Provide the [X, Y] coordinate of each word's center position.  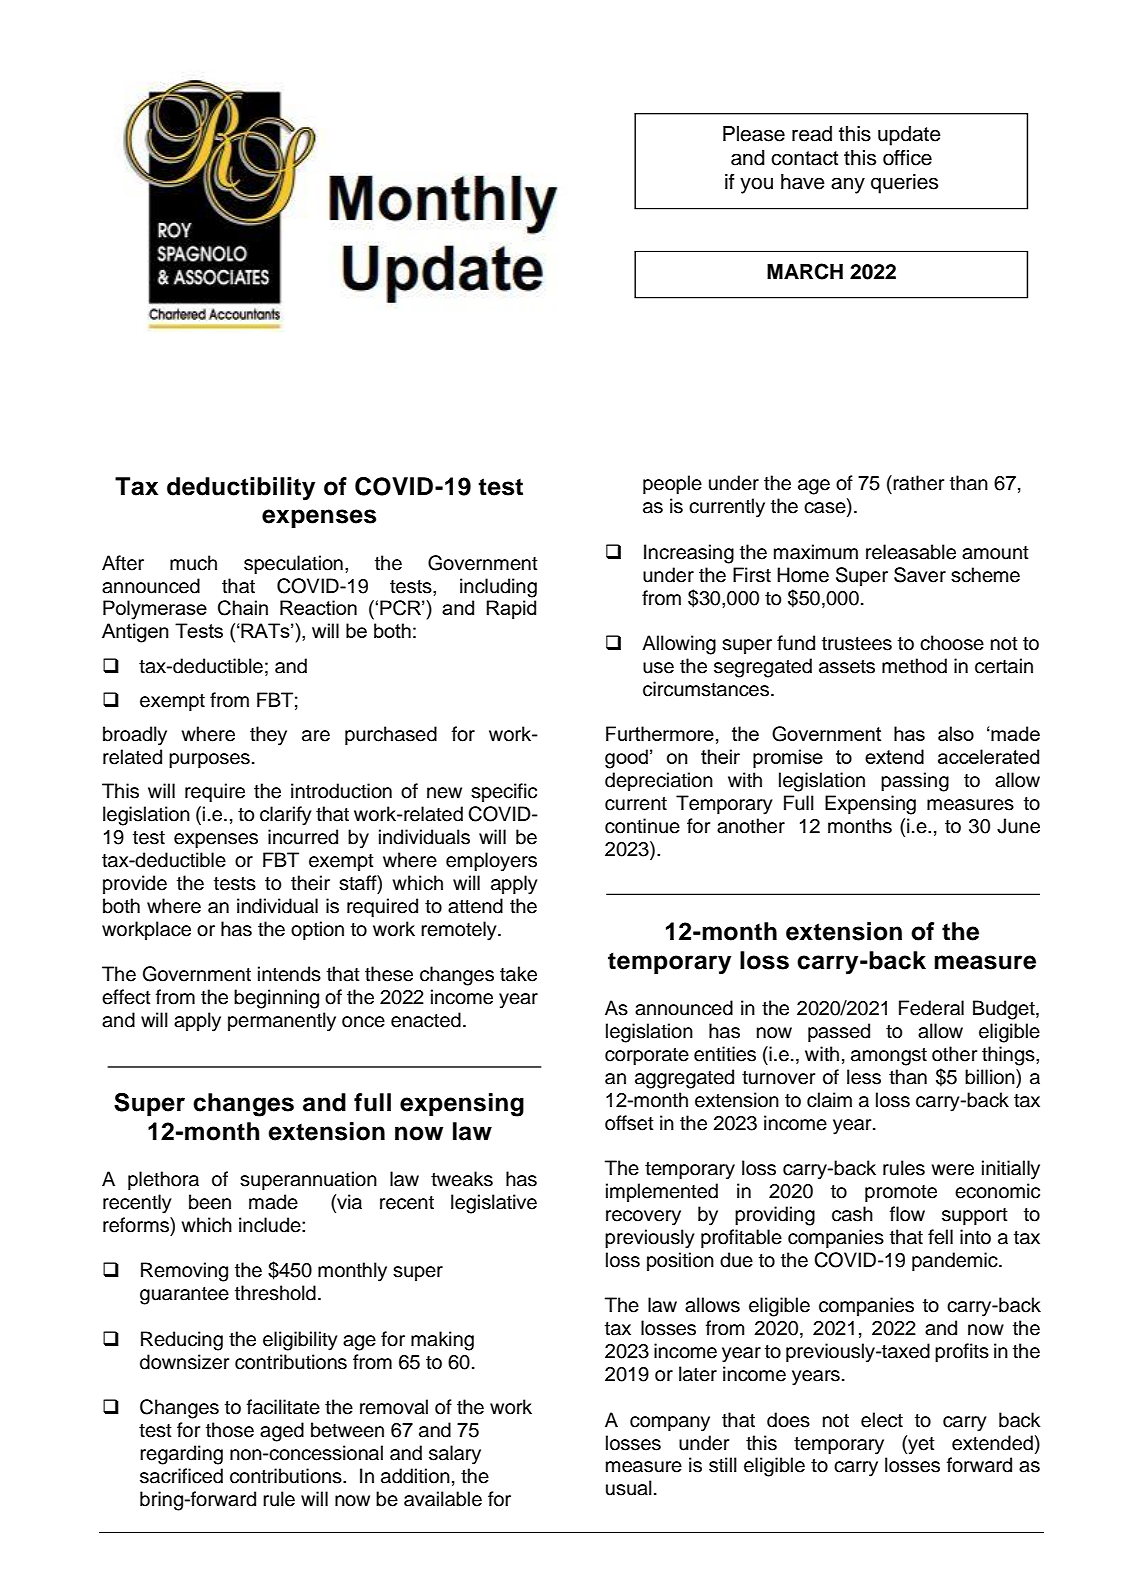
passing [915, 782]
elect [882, 1420]
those [230, 1430]
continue [642, 826]
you [756, 185]
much [193, 563]
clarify [286, 816]
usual [629, 1488]
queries [904, 184]
